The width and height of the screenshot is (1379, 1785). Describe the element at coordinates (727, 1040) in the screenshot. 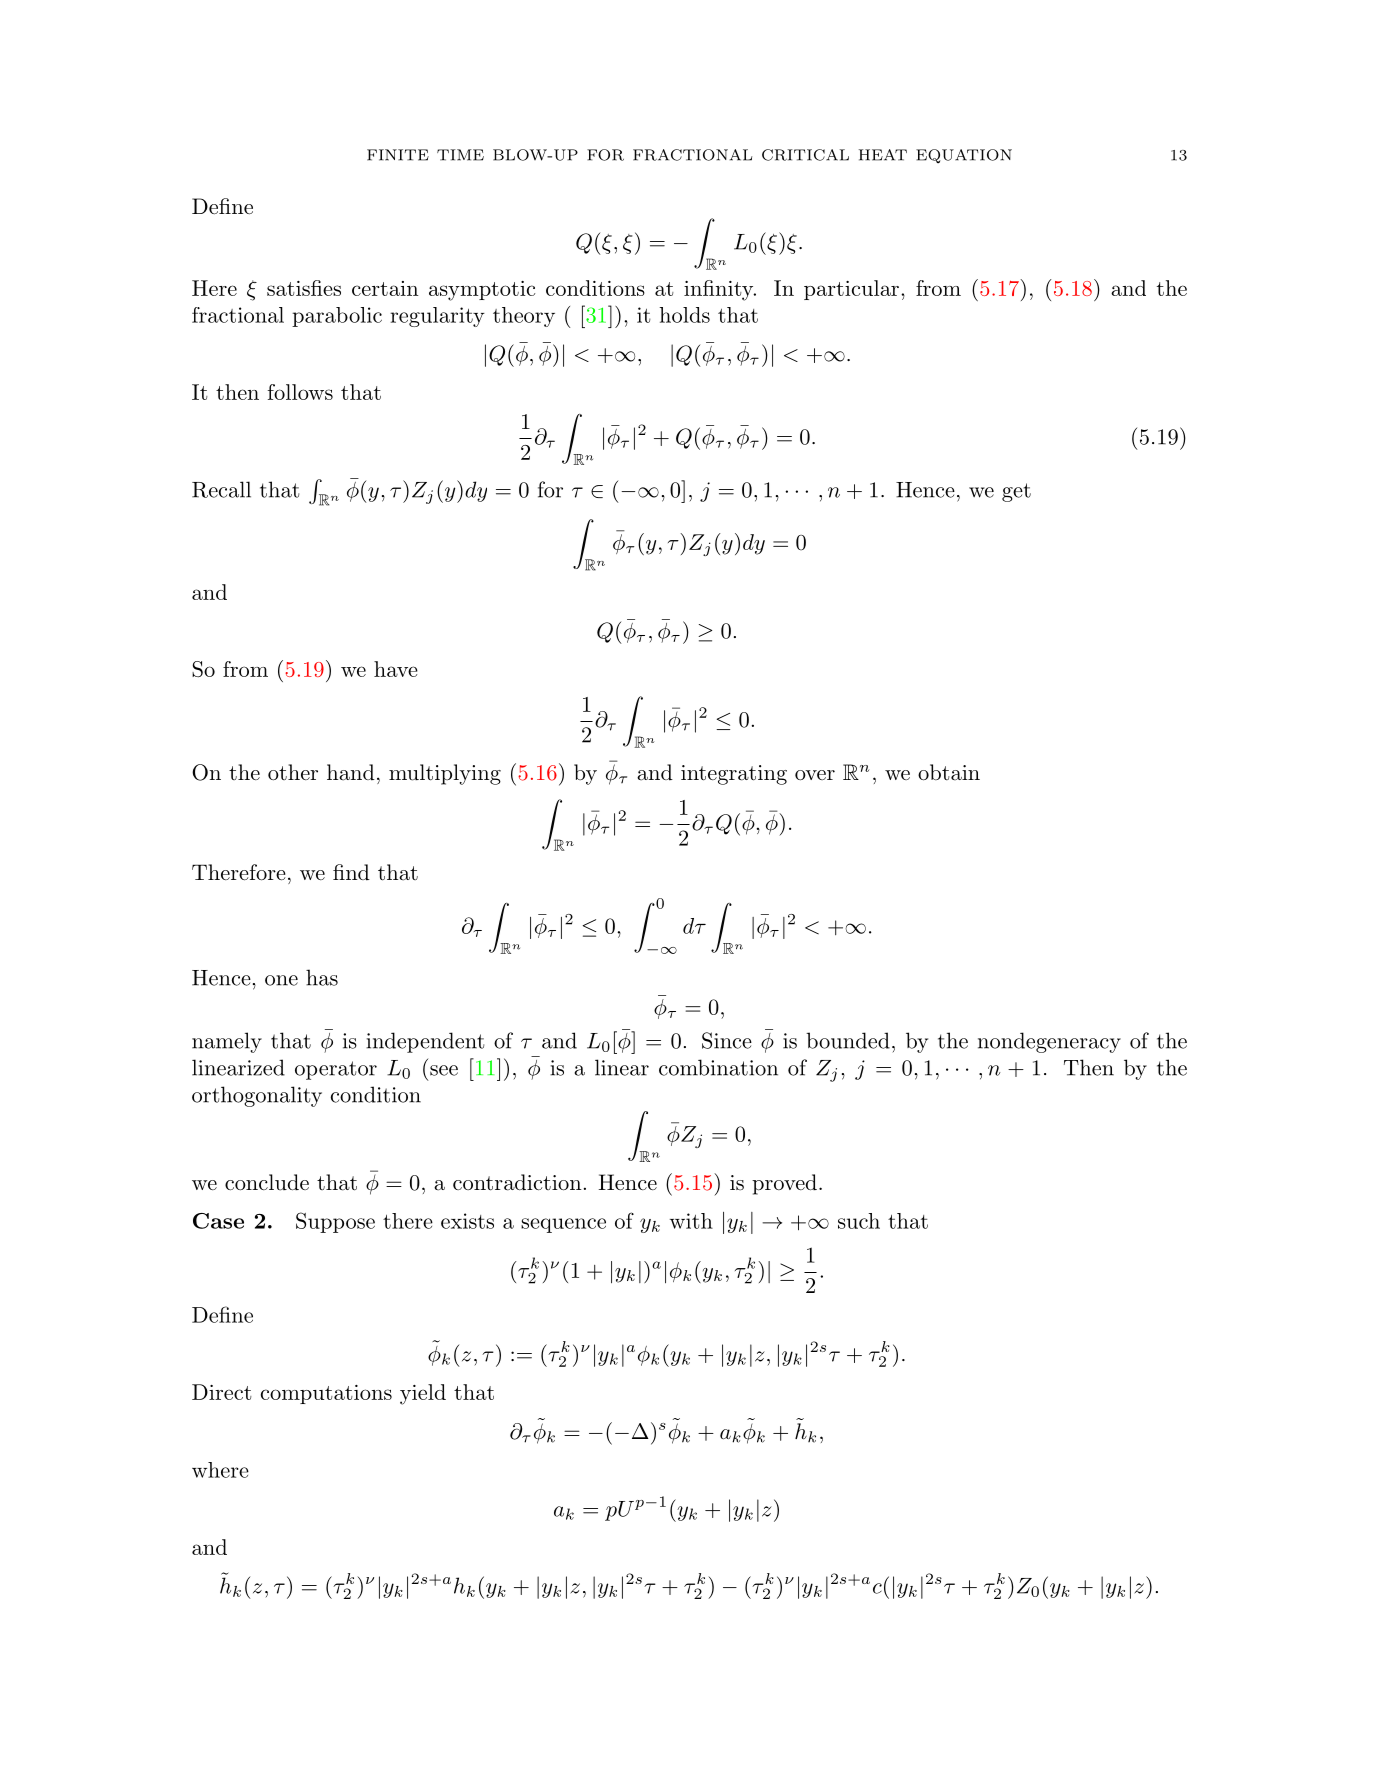

I see `Since` at that location.
